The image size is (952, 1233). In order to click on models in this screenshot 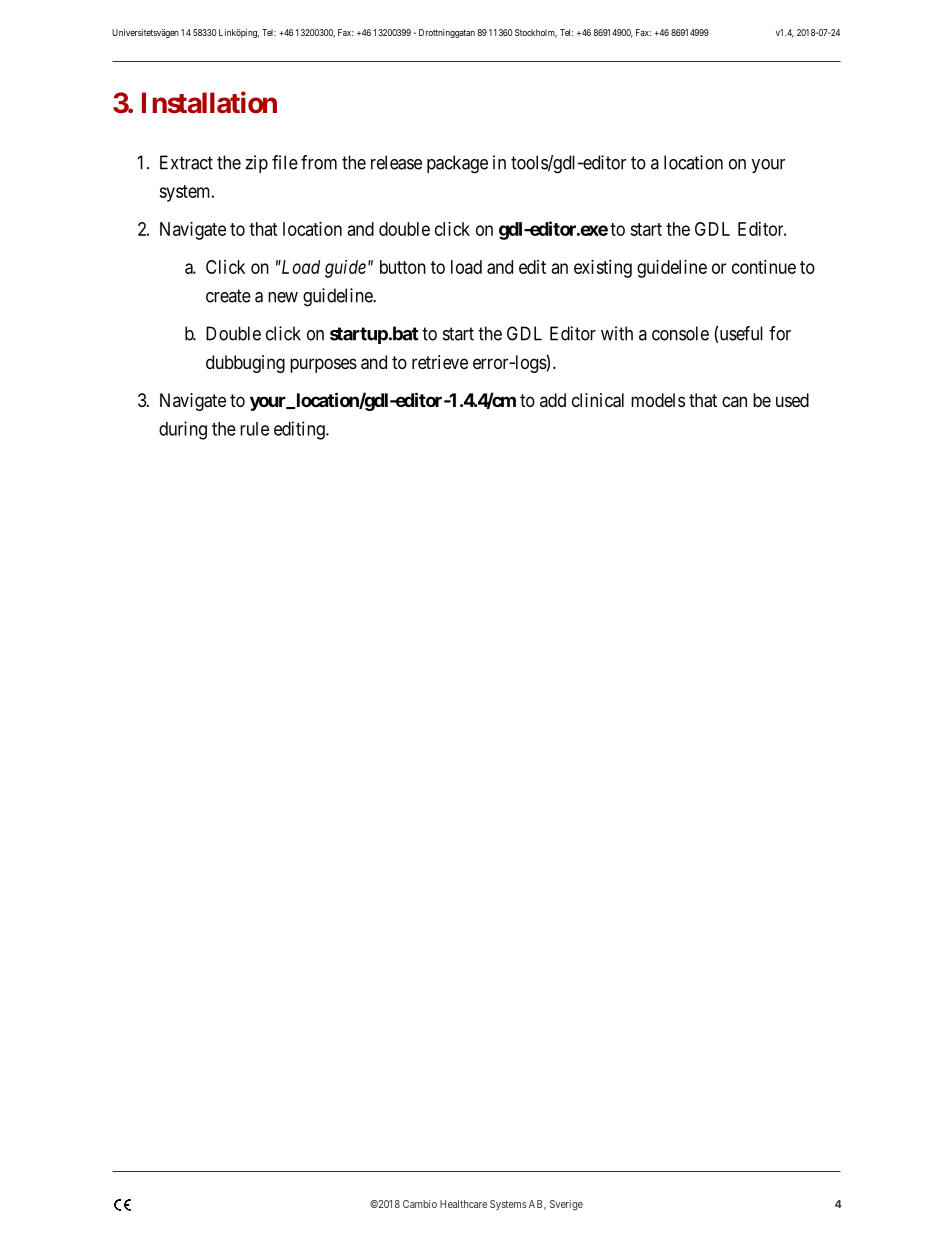, I will do `click(658, 400)`.
